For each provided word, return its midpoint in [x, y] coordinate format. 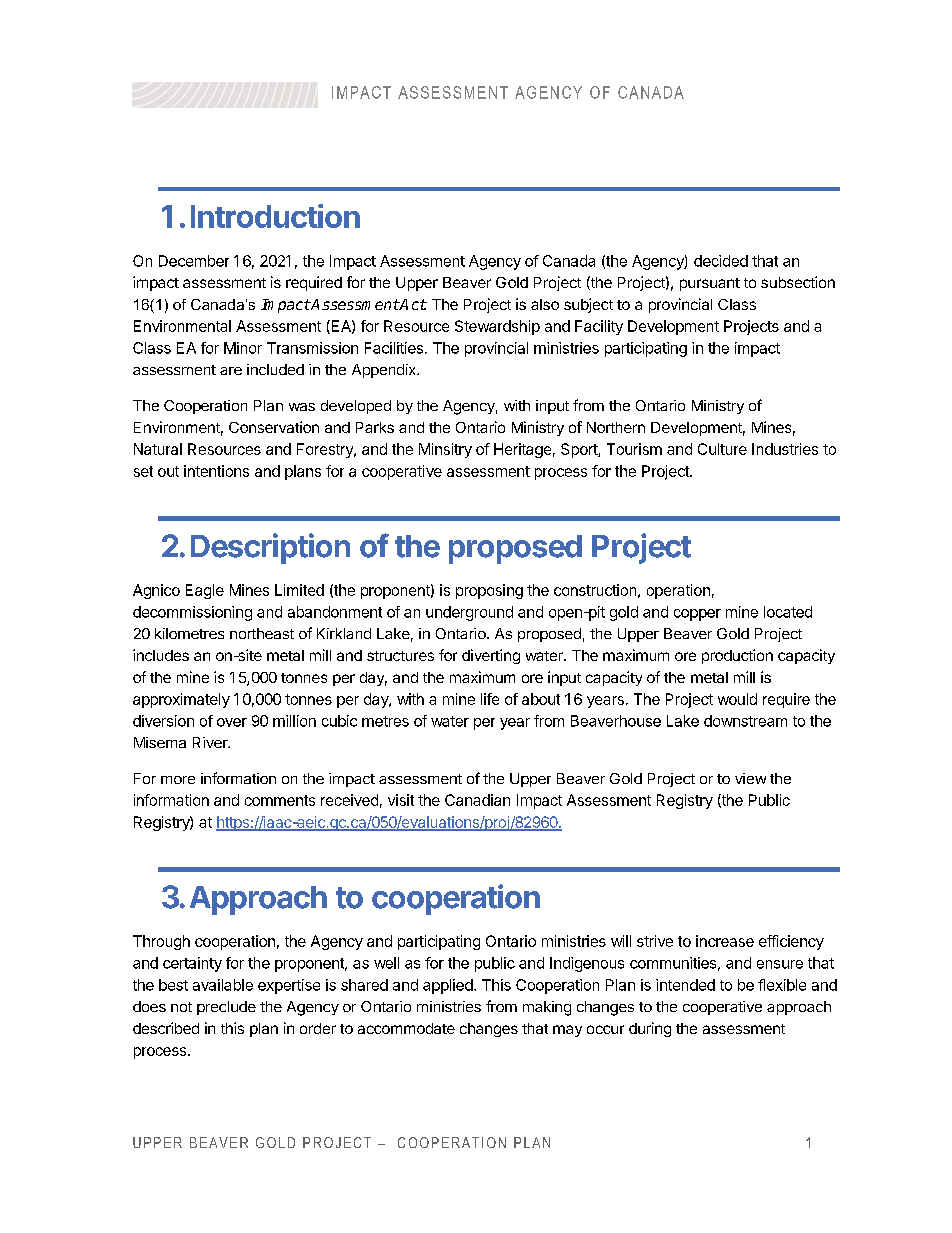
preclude [226, 1008]
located [788, 612]
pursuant [710, 284]
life [490, 699]
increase [725, 941]
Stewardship [497, 327]
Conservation [274, 427]
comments [280, 800]
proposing [489, 591]
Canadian [477, 800]
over [232, 722]
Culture [722, 449]
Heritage [522, 450]
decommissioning [192, 613]
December [194, 261]
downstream [745, 721]
